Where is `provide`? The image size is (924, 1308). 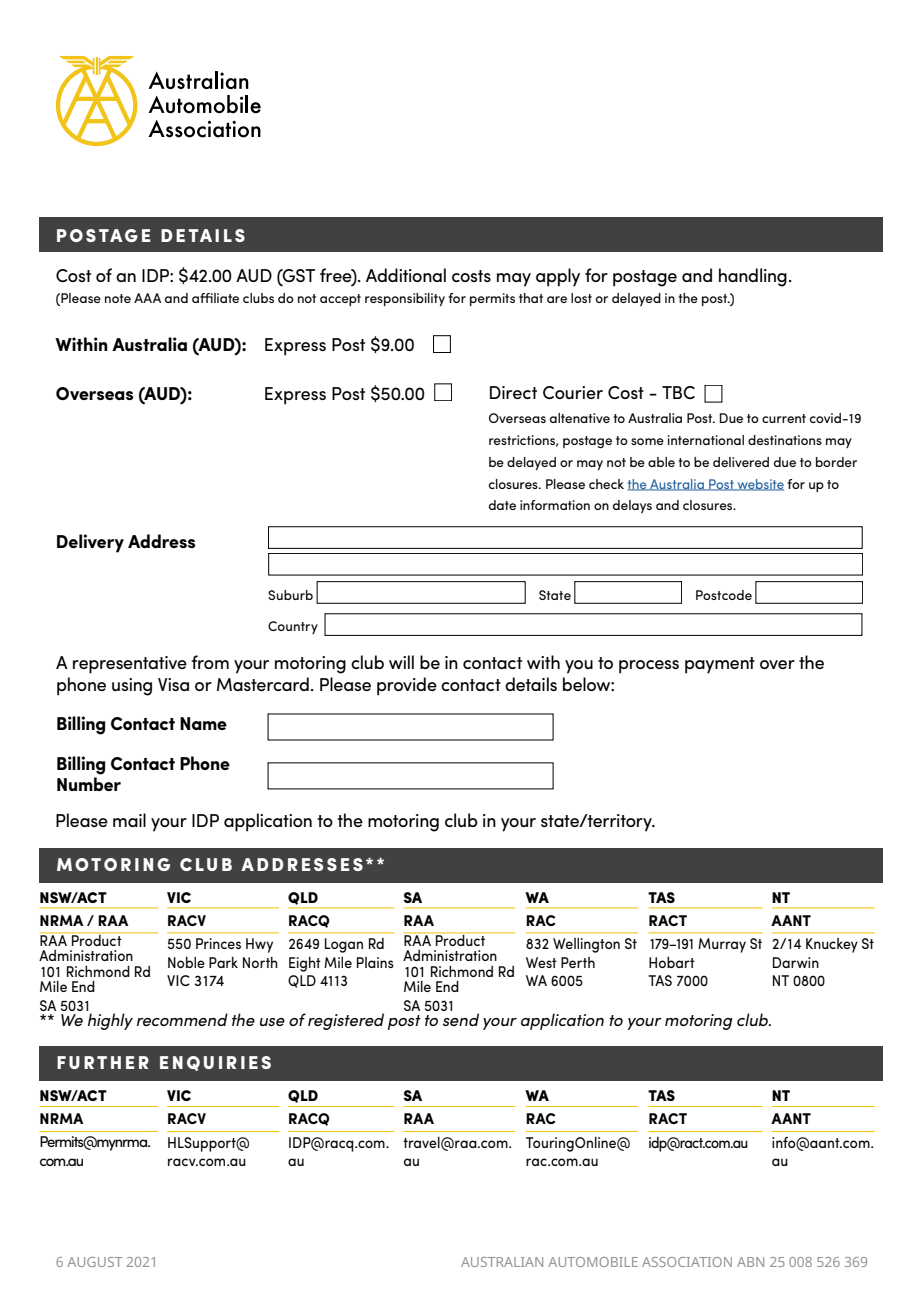 provide is located at coordinates (407, 686).
